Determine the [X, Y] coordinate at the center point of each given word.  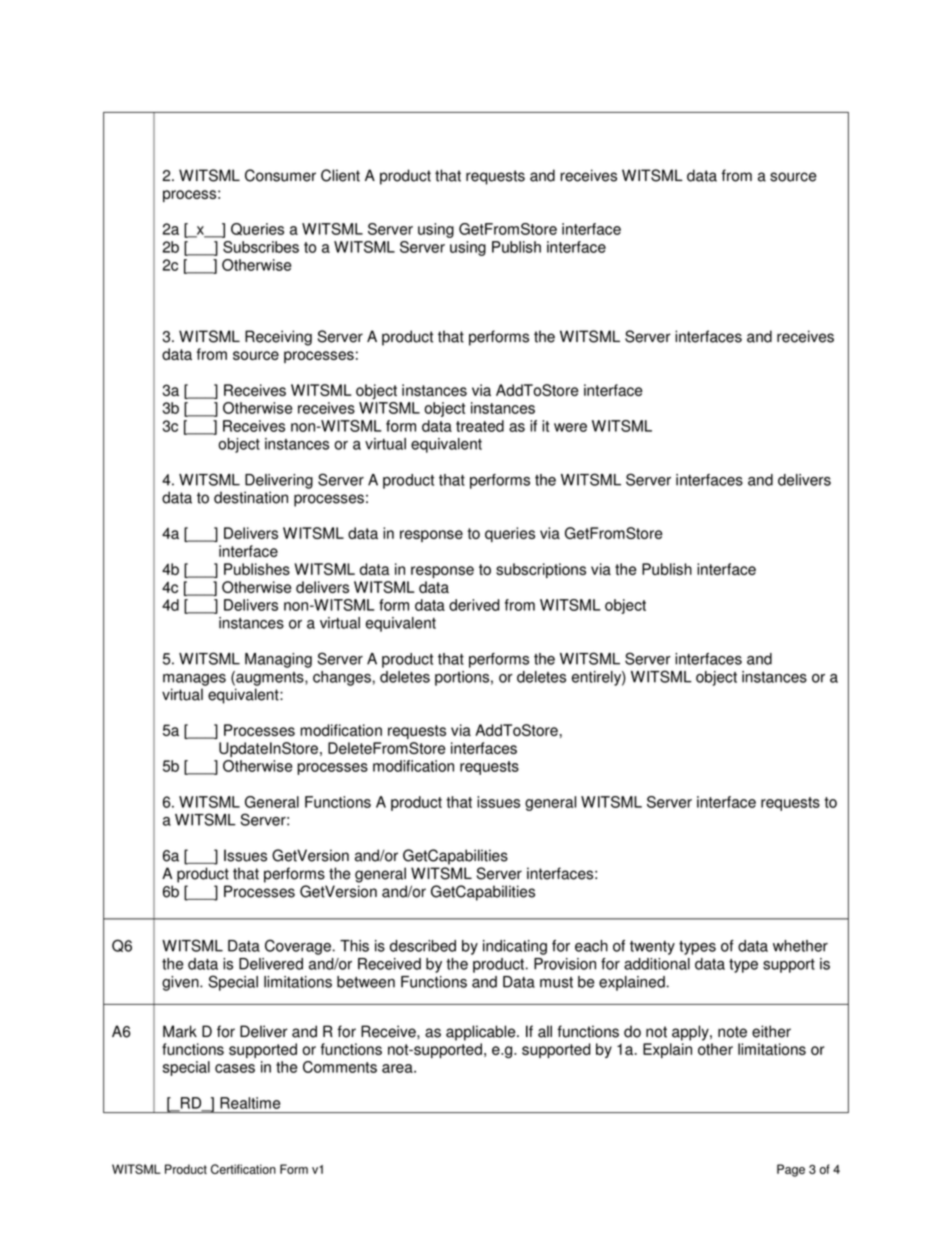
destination [251, 497]
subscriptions [541, 570]
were [570, 427]
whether [800, 946]
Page [791, 1170]
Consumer [280, 175]
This [354, 946]
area [398, 1068]
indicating [515, 947]
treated [480, 426]
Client [340, 175]
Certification [243, 1169]
